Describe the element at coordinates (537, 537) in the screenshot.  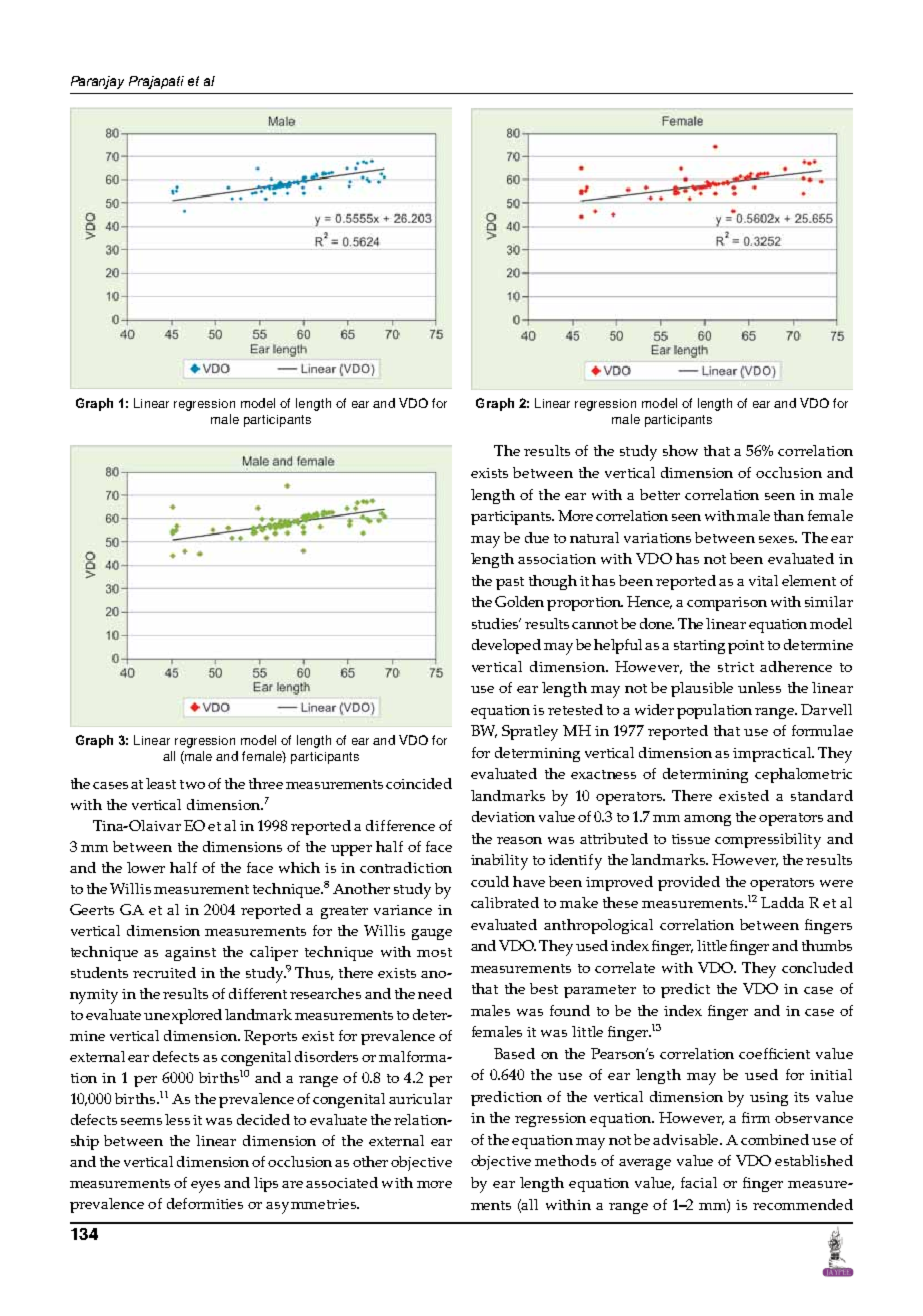
I see `due` at that location.
